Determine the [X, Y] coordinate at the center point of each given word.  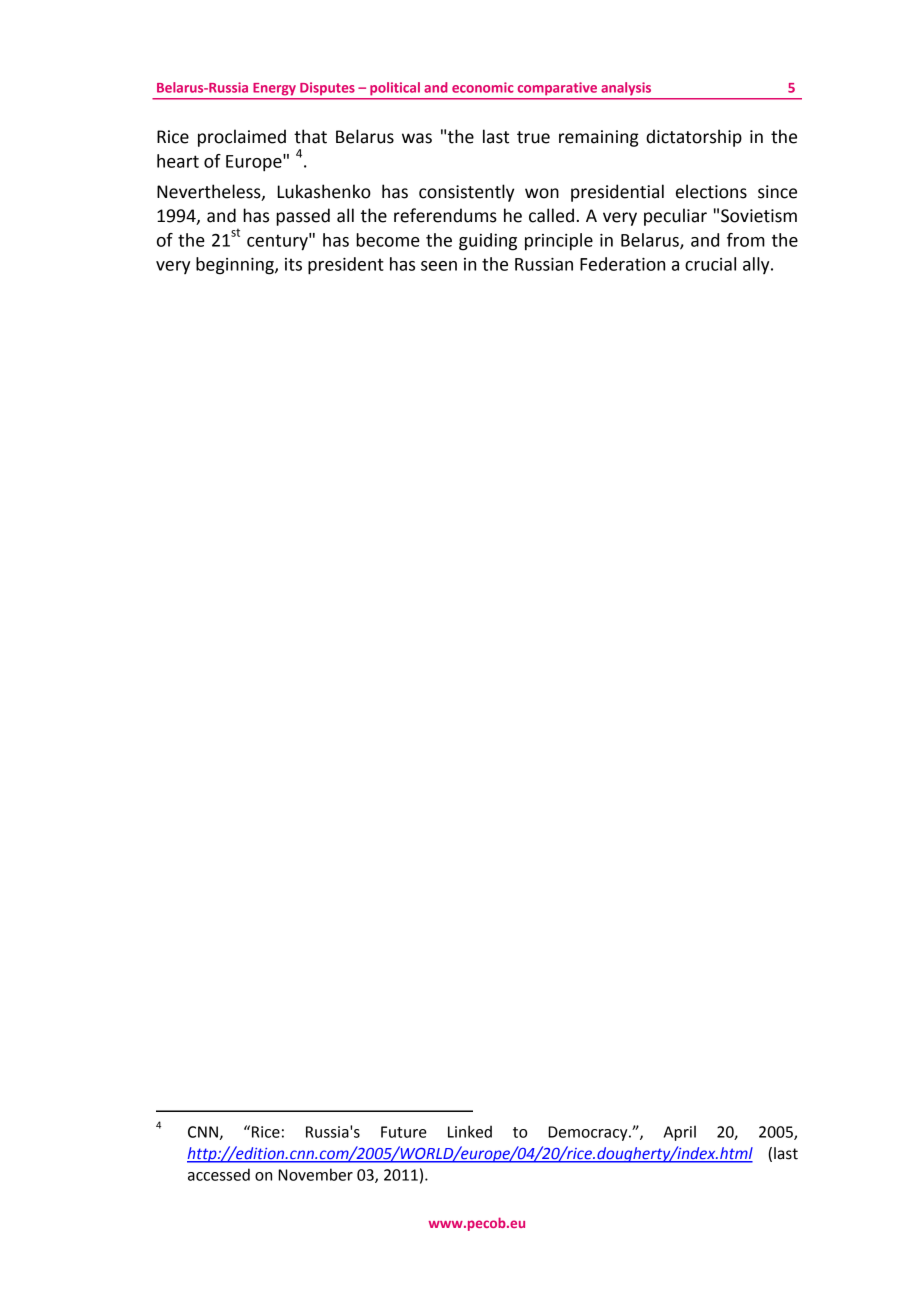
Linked [470, 1131]
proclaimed [242, 138]
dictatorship [694, 138]
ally [757, 265]
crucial [710, 264]
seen [439, 266]
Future [404, 1132]
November [315, 1174]
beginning [236, 266]
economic [483, 87]
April [680, 1133]
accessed [219, 1174]
